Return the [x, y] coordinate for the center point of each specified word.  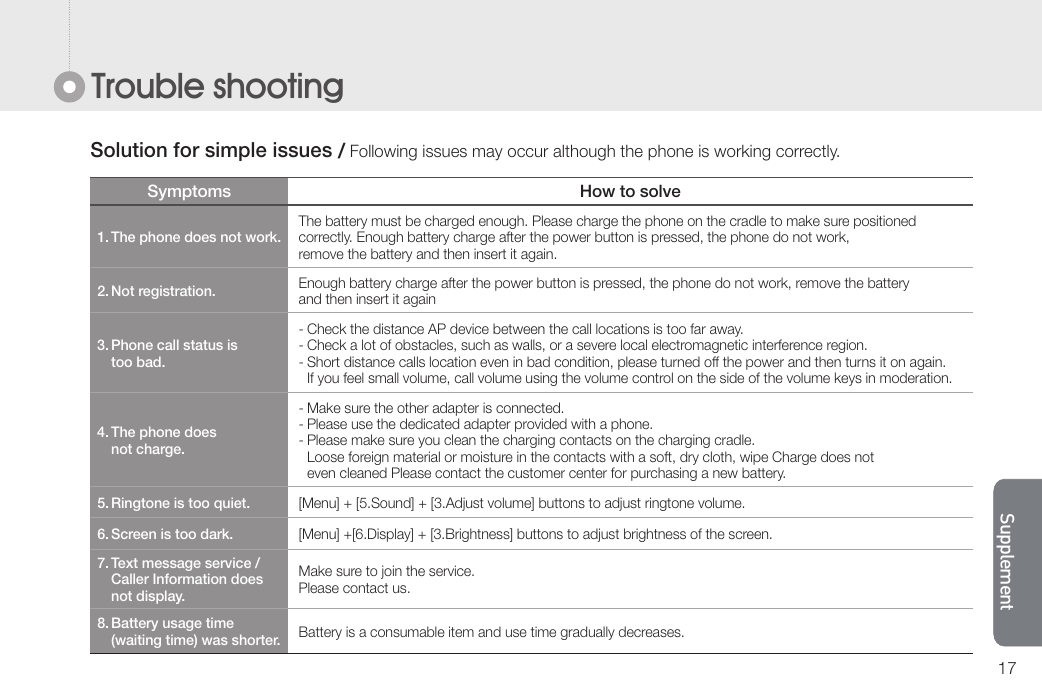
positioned [885, 222]
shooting [278, 88]
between [519, 328]
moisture [487, 456]
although [584, 152]
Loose [326, 456]
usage [182, 625]
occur [528, 152]
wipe [754, 459]
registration [176, 292]
